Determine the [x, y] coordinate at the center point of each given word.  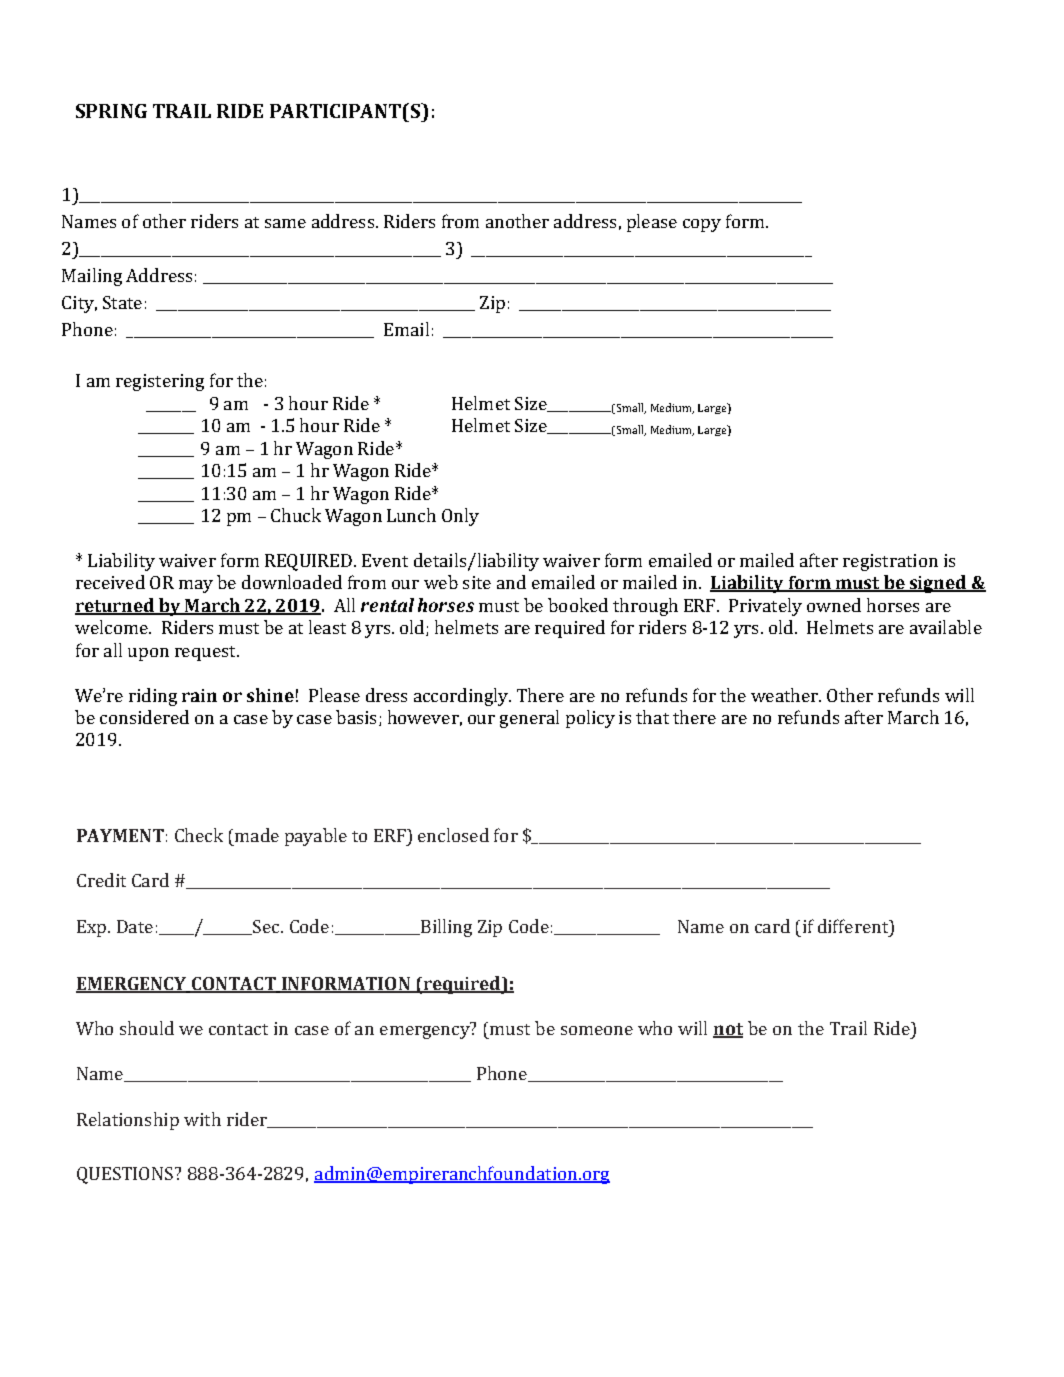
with [202, 1119]
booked [578, 605]
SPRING [111, 111]
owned [834, 605]
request [206, 653]
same [285, 223]
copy [702, 225]
